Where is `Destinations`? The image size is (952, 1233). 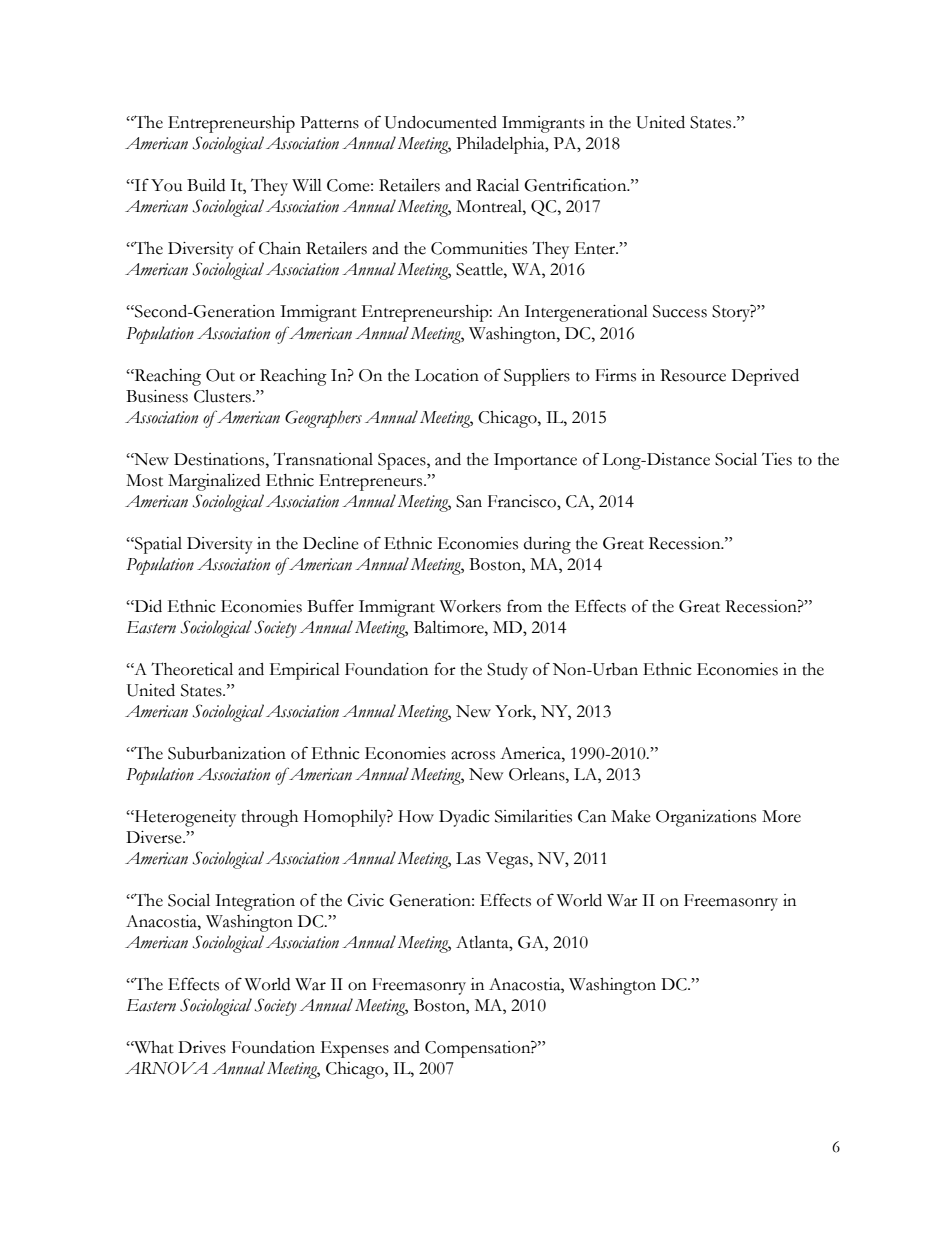 Destinations is located at coordinates (220, 459).
